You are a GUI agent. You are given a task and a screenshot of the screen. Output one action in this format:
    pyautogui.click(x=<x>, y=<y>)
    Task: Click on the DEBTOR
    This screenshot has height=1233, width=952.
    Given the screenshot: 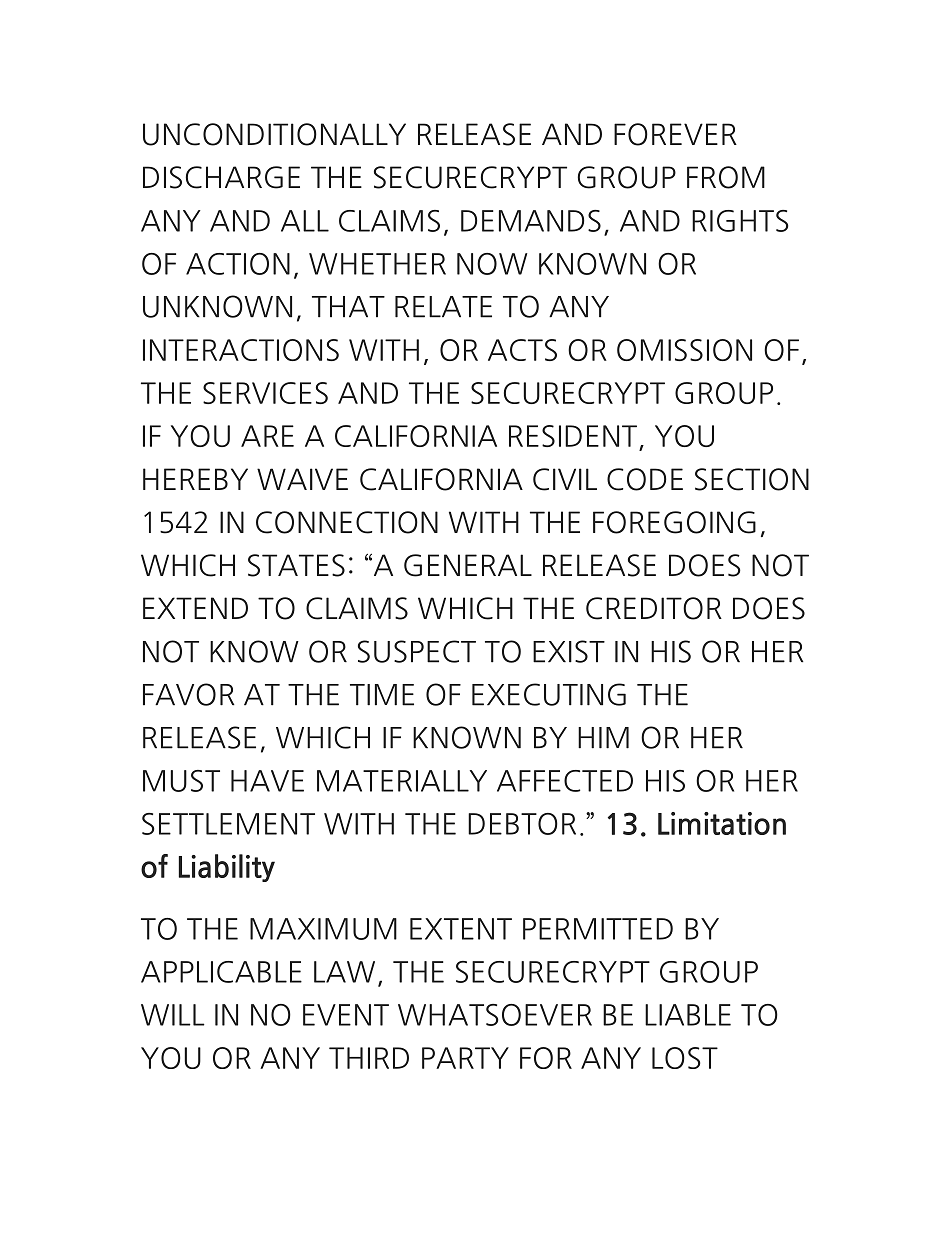 What is the action you would take?
    pyautogui.click(x=522, y=824)
